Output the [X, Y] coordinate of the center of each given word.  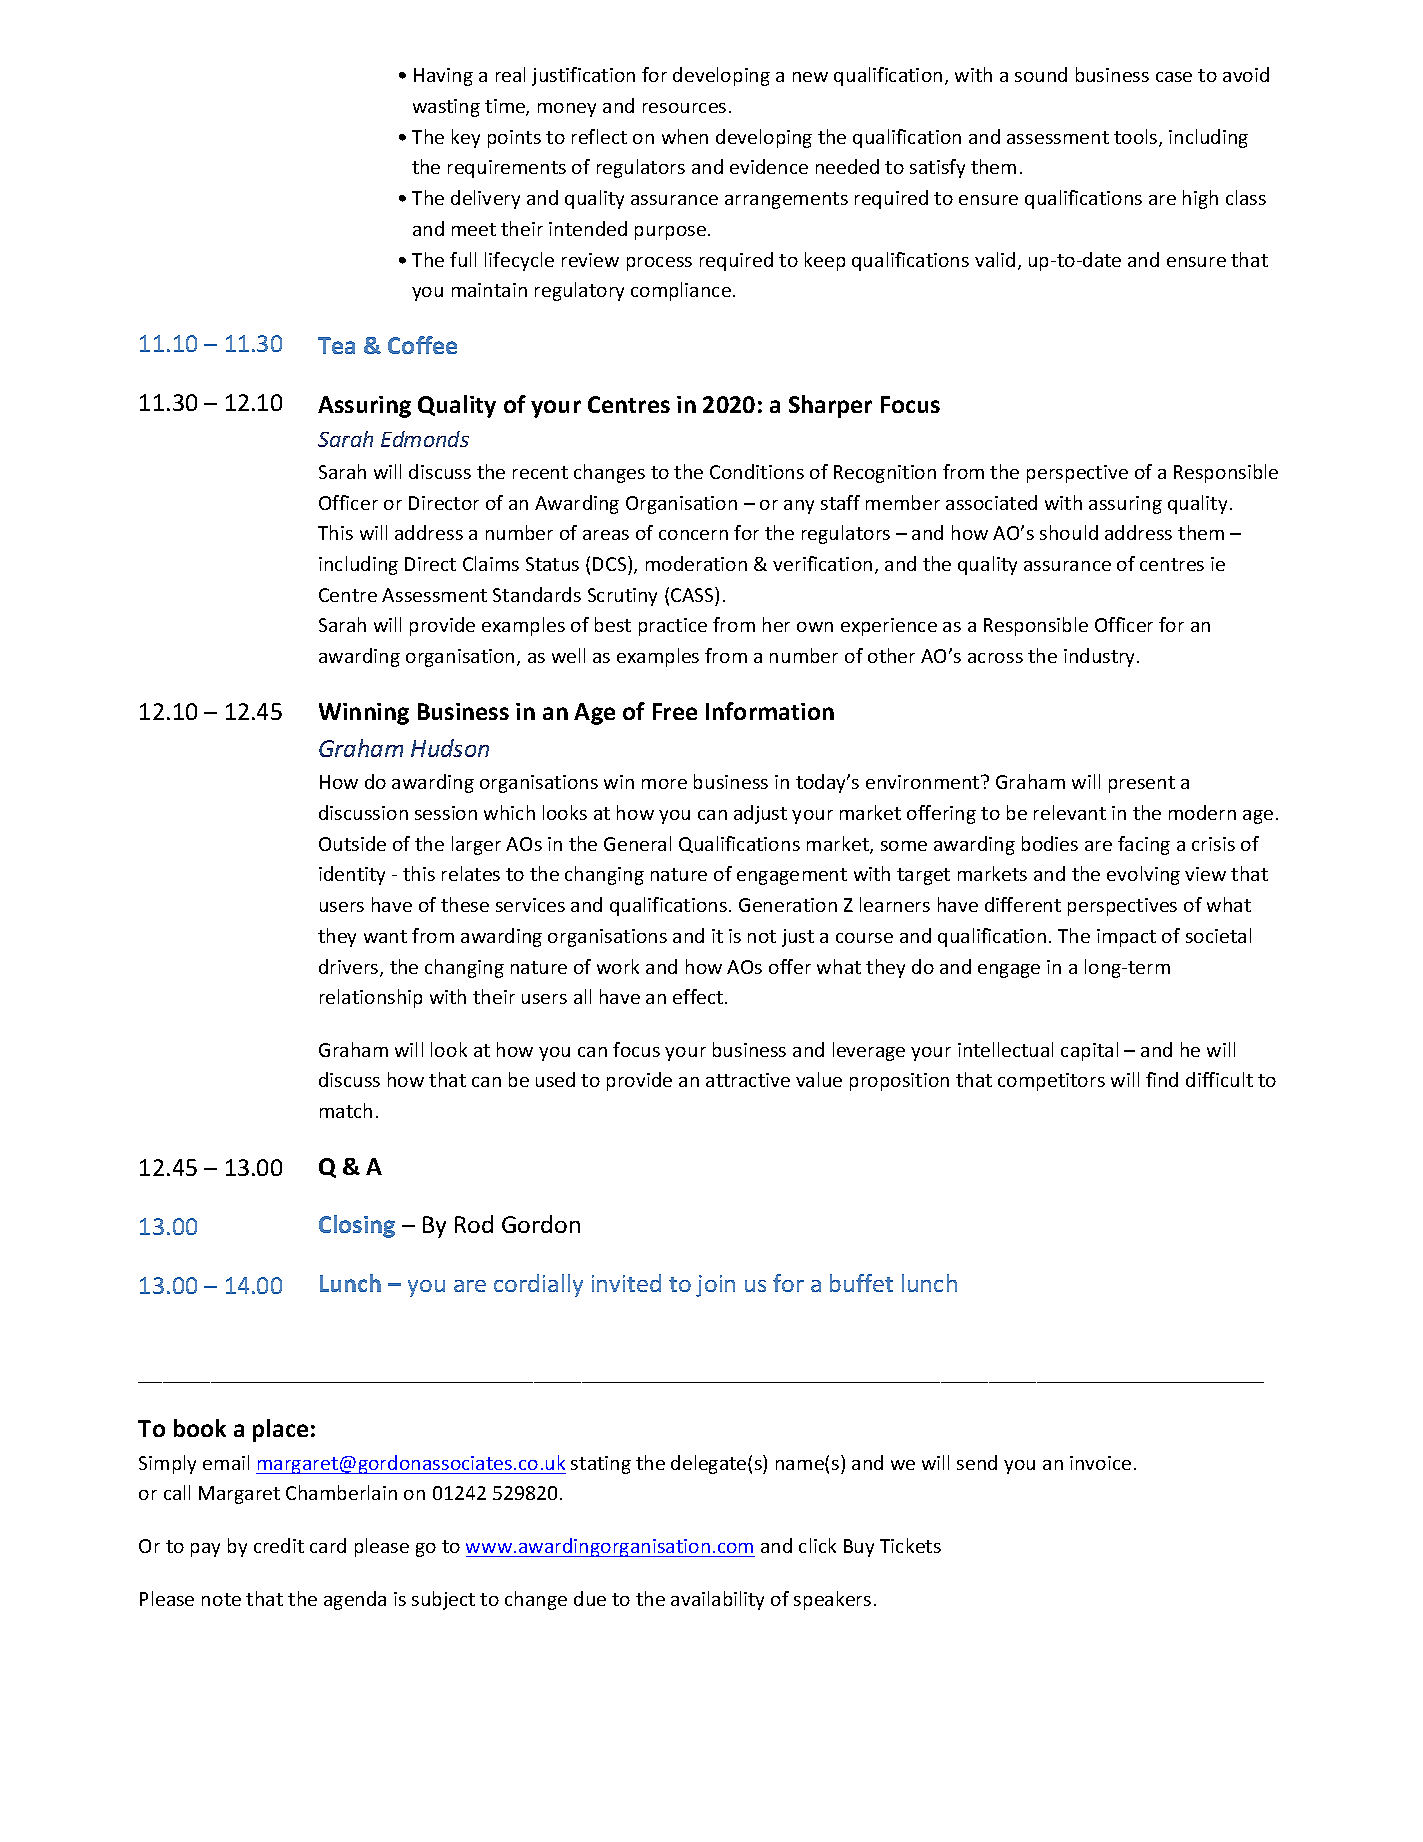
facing [1144, 845]
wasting [446, 108]
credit [279, 1545]
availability [717, 1600]
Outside [352, 843]
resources [684, 108]
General [637, 843]
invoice [1100, 1463]
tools [1137, 138]
